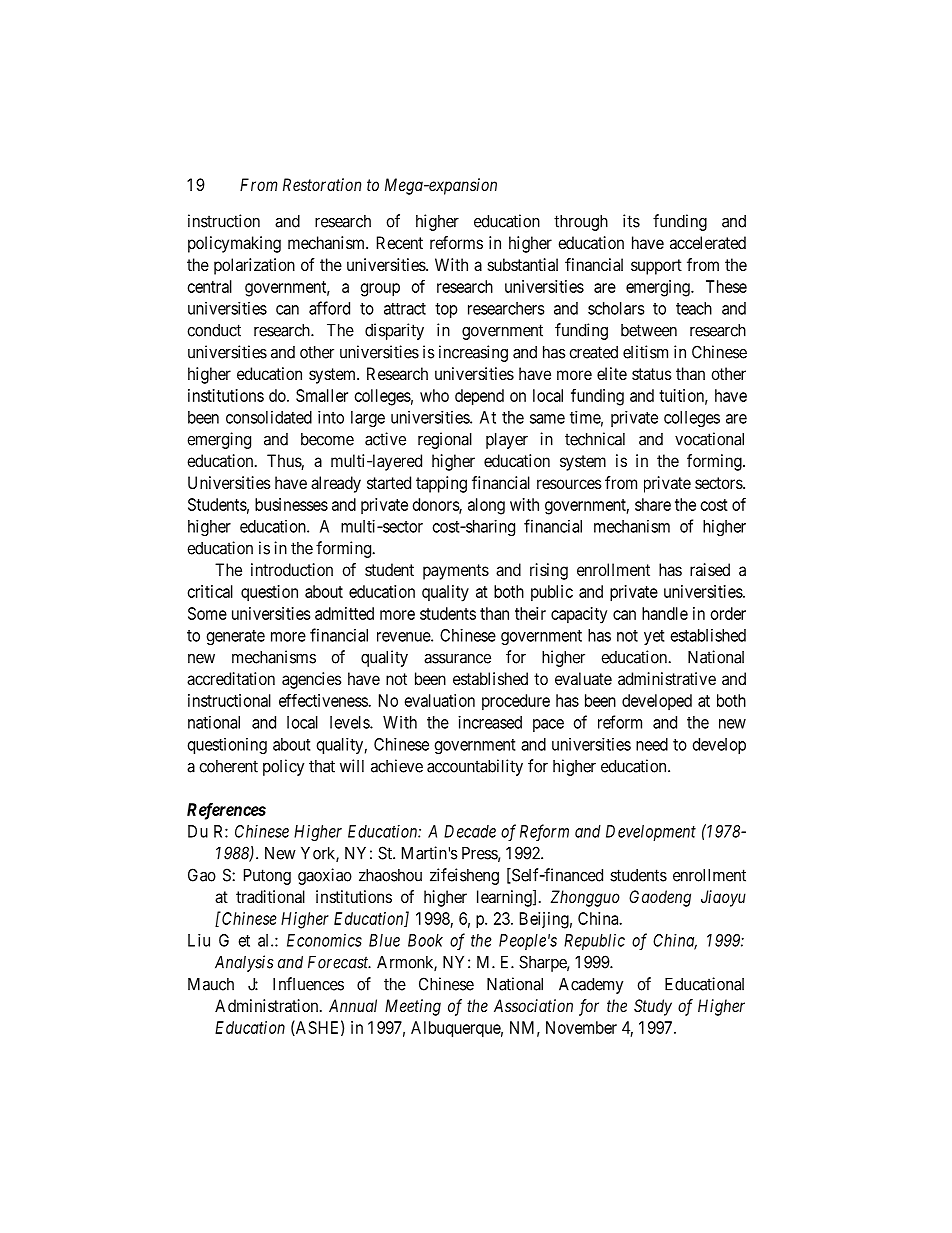 The width and height of the image is (952, 1233). What do you see at coordinates (631, 221) in the image?
I see `its` at bounding box center [631, 221].
